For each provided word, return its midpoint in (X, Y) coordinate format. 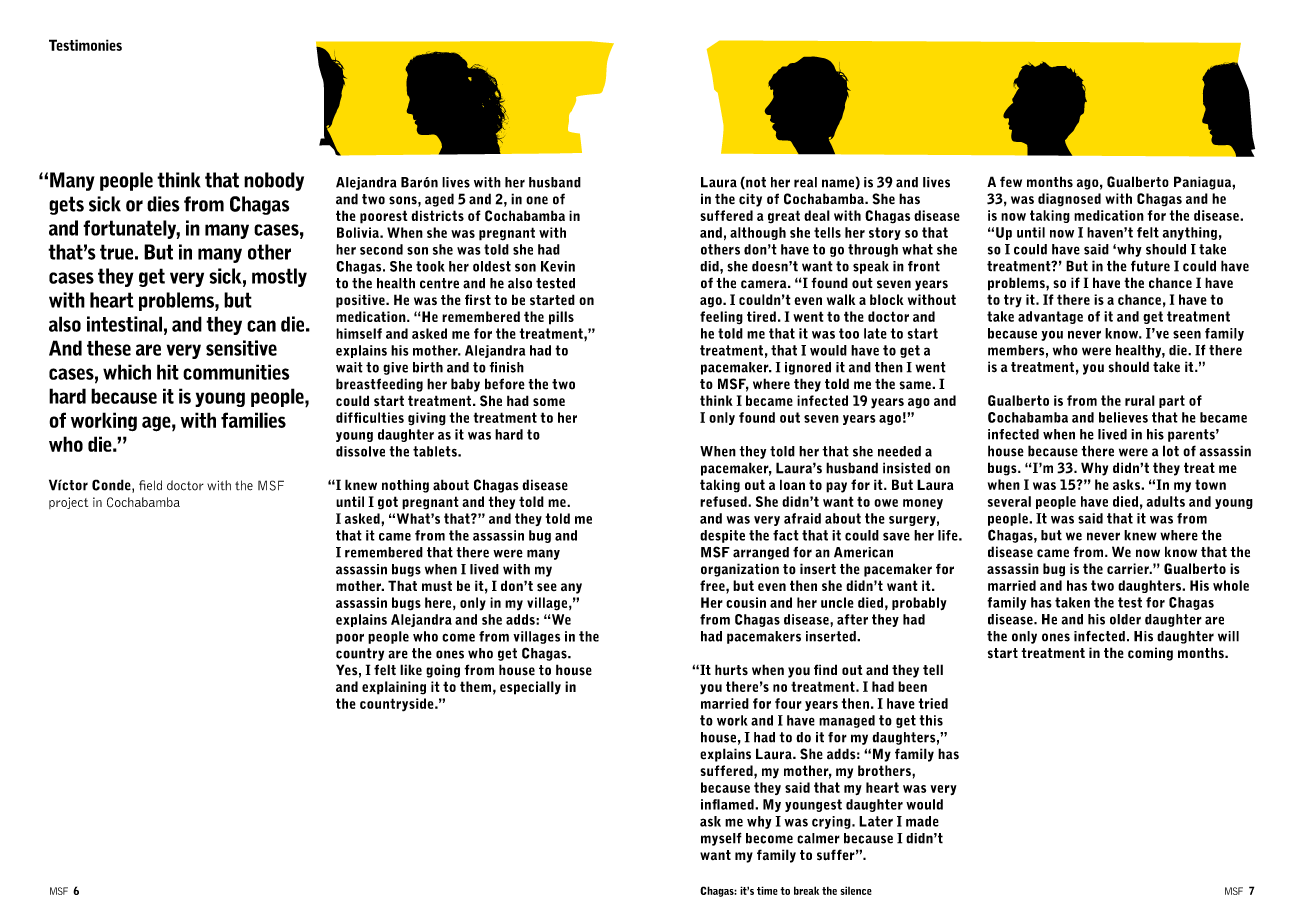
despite (722, 536)
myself (721, 839)
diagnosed (1069, 200)
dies (163, 204)
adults (1165, 501)
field (150, 485)
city (750, 200)
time (767, 890)
